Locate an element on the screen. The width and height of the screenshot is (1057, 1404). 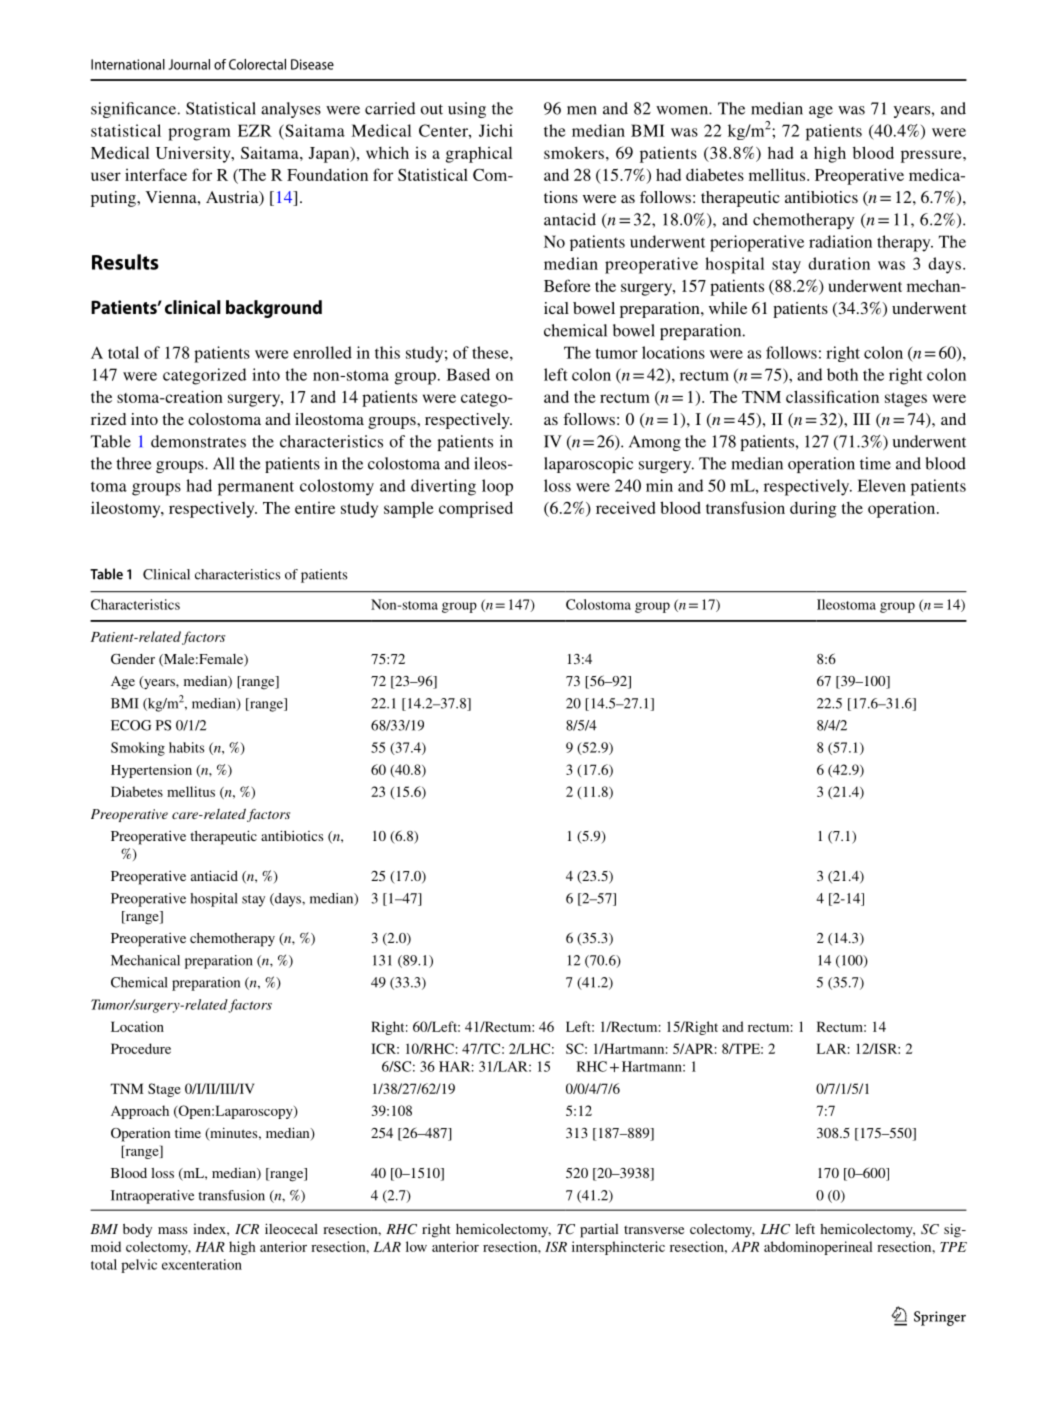
habits is located at coordinates (186, 747).
